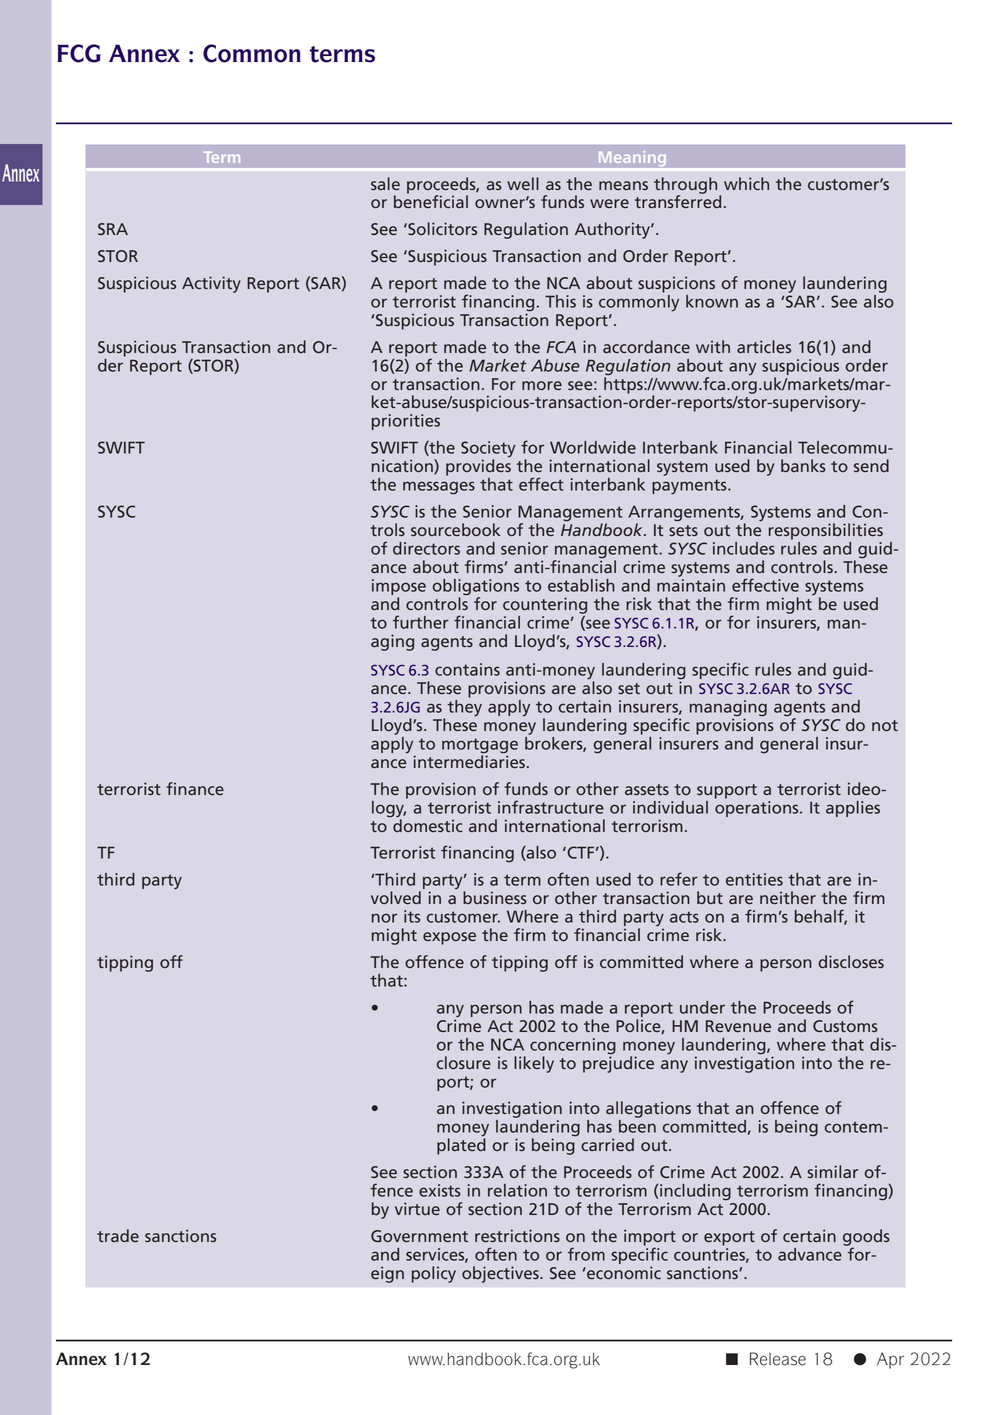 The width and height of the screenshot is (1001, 1415). I want to click on trade, so click(118, 1235).
